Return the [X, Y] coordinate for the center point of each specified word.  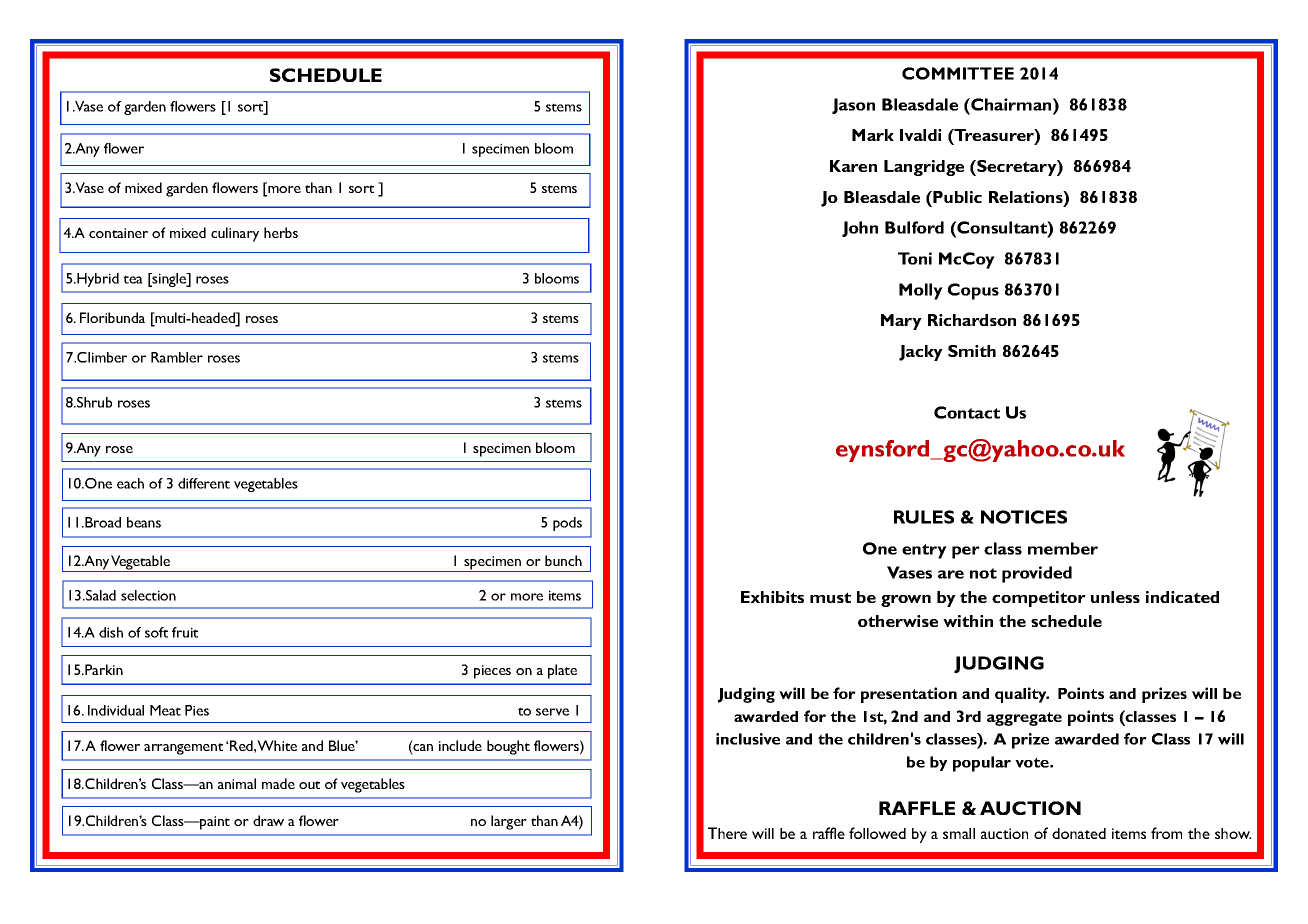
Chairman [1011, 104]
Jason [853, 106]
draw [268, 820]
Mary [901, 322]
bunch [563, 560]
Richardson [972, 320]
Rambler [177, 357]
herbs [281, 232]
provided [1037, 574]
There [727, 833]
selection [148, 595]
